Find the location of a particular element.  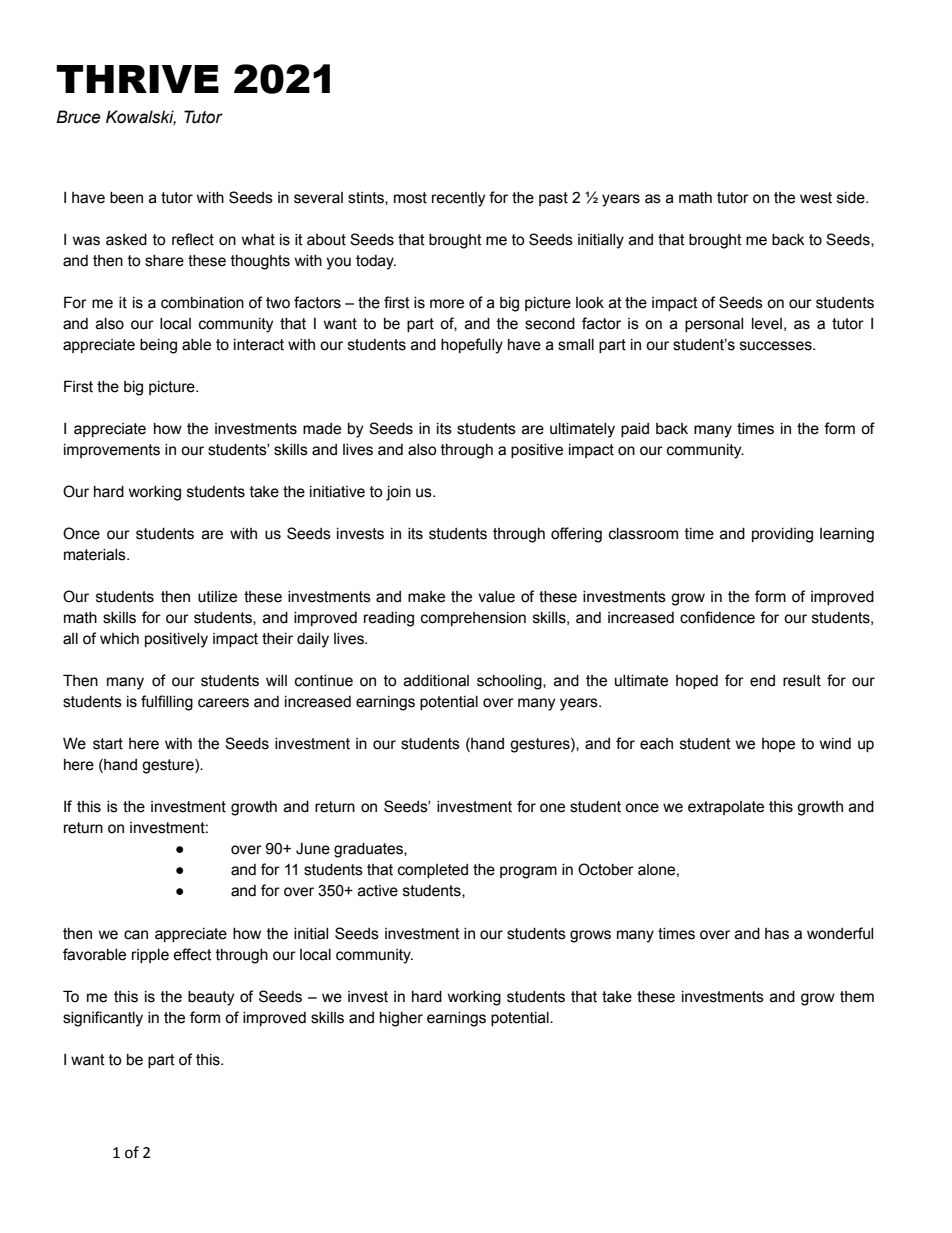

west is located at coordinates (816, 198).
